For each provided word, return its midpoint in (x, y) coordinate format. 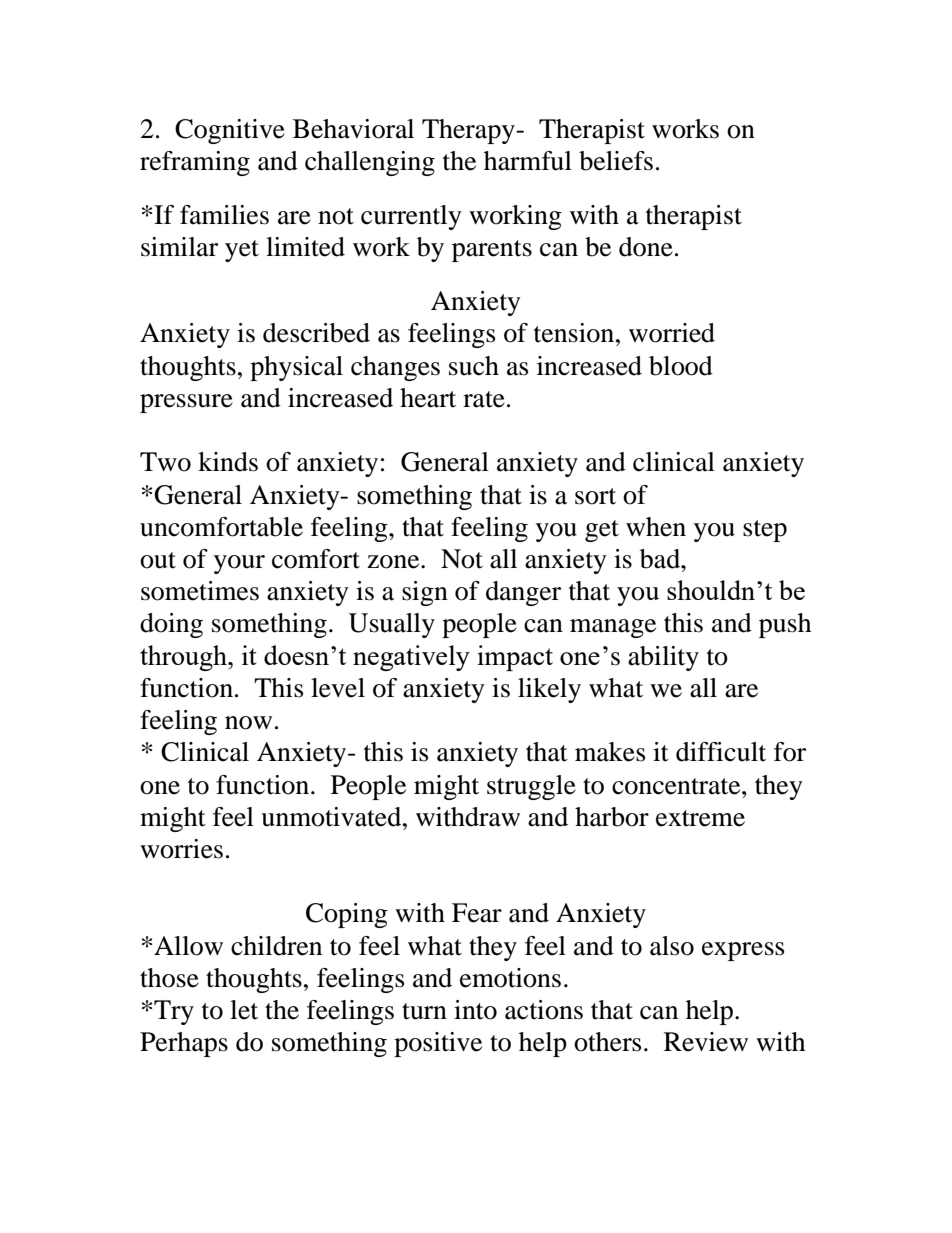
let (244, 1010)
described (316, 333)
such (474, 366)
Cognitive (230, 131)
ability (663, 658)
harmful (528, 161)
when (656, 527)
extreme (700, 818)
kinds (228, 462)
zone (394, 562)
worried (672, 333)
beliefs (616, 161)
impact (515, 658)
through (184, 658)
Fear (477, 913)
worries (181, 849)
